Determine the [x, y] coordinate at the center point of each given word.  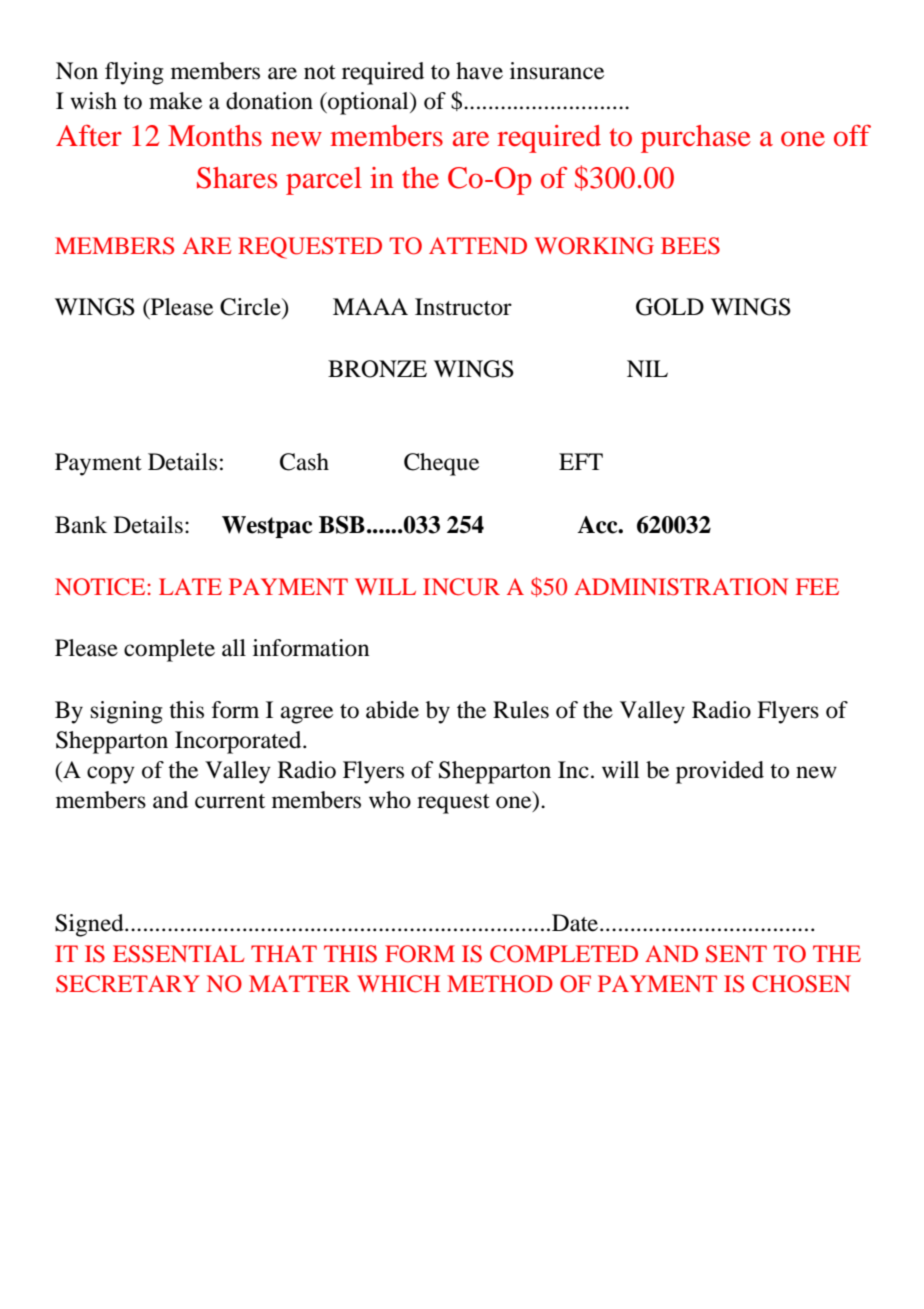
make [175, 101]
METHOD [500, 984]
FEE [817, 586]
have [479, 71]
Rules [521, 710]
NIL [647, 368]
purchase [696, 139]
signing [127, 712]
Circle [251, 307]
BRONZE [377, 369]
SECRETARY [128, 984]
